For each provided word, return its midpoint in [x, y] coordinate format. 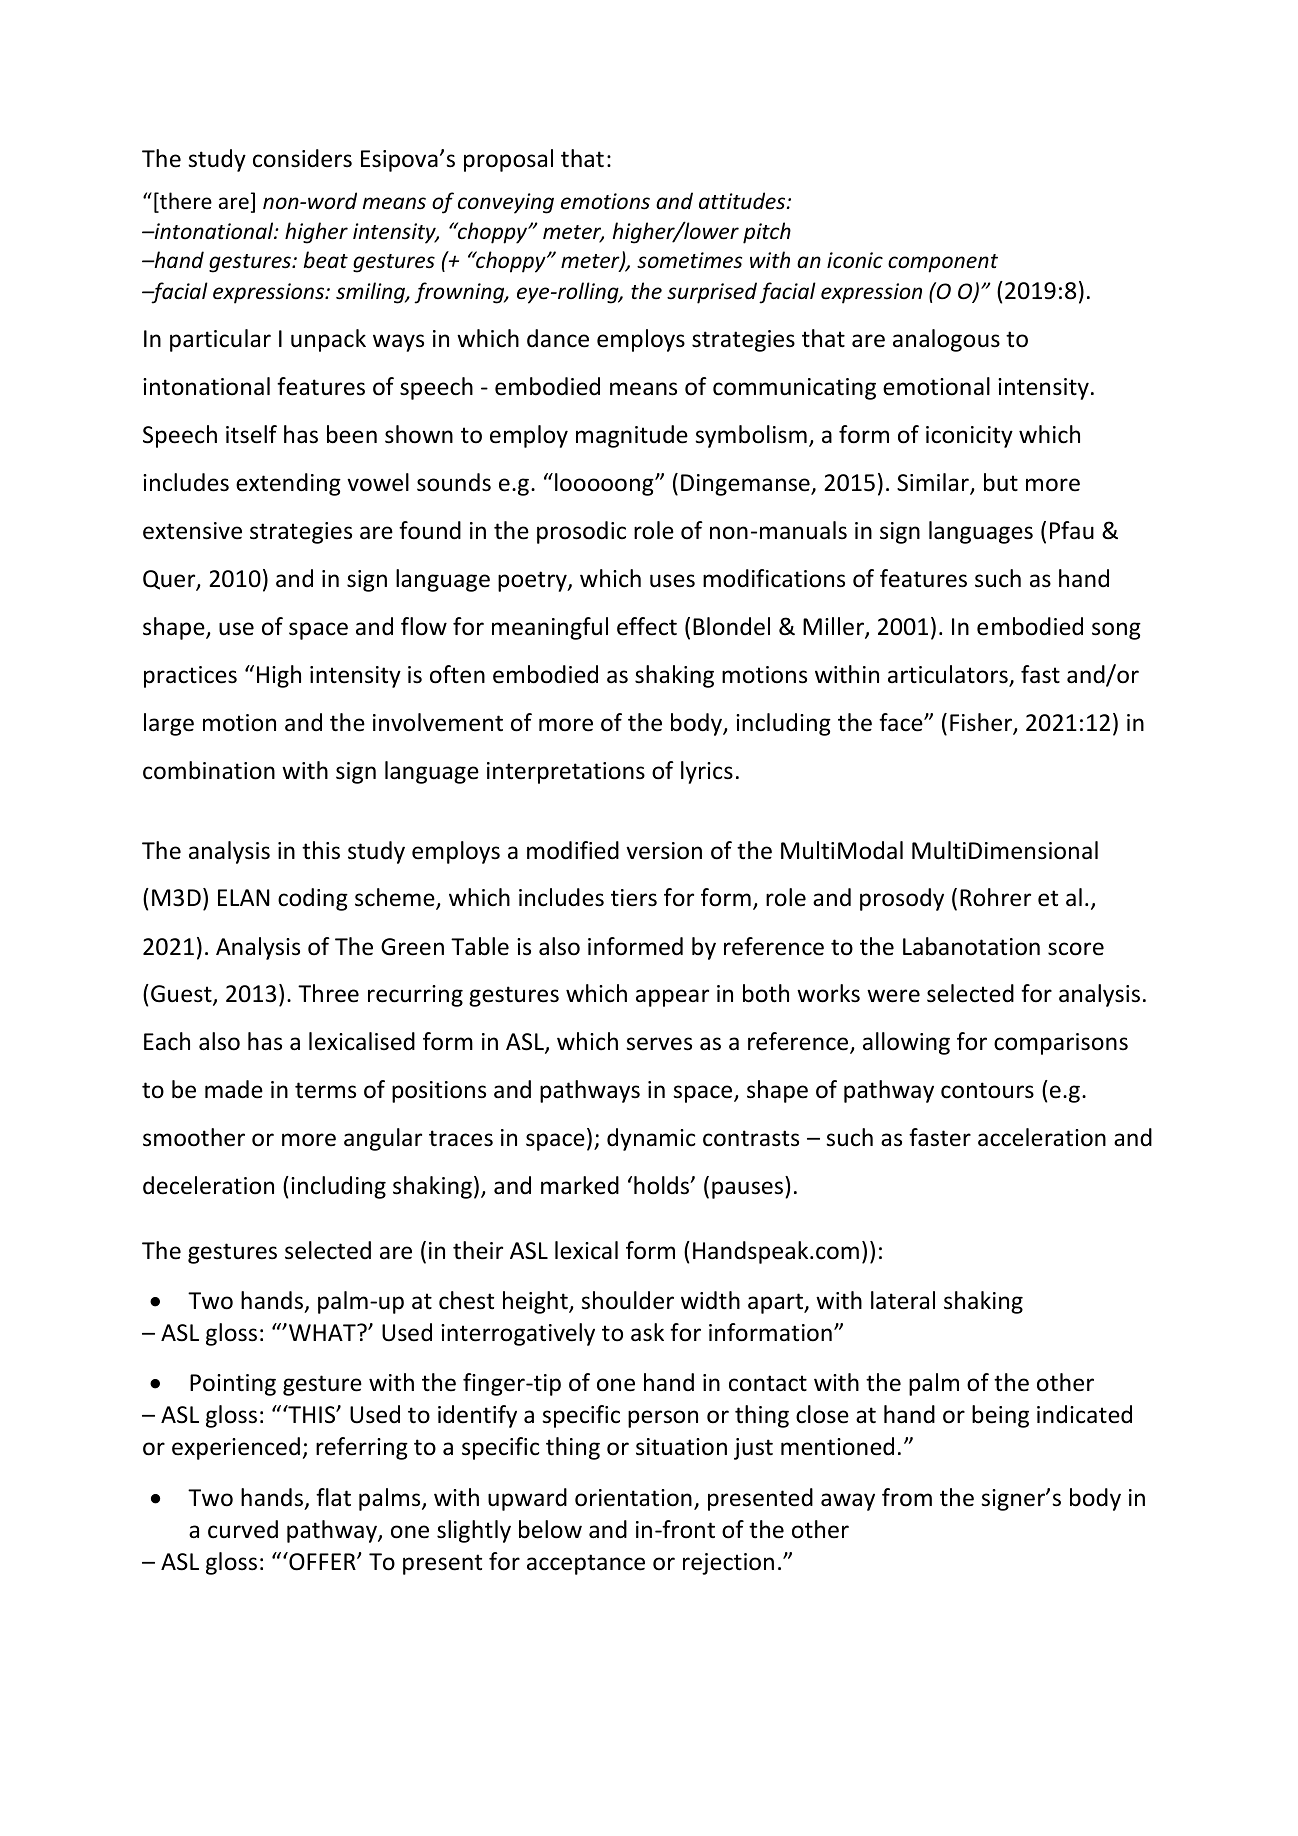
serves [659, 1044]
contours [987, 1090]
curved [243, 1529]
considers [302, 158]
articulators [949, 675]
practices [190, 677]
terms [325, 1090]
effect [647, 626]
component [943, 263]
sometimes [689, 260]
